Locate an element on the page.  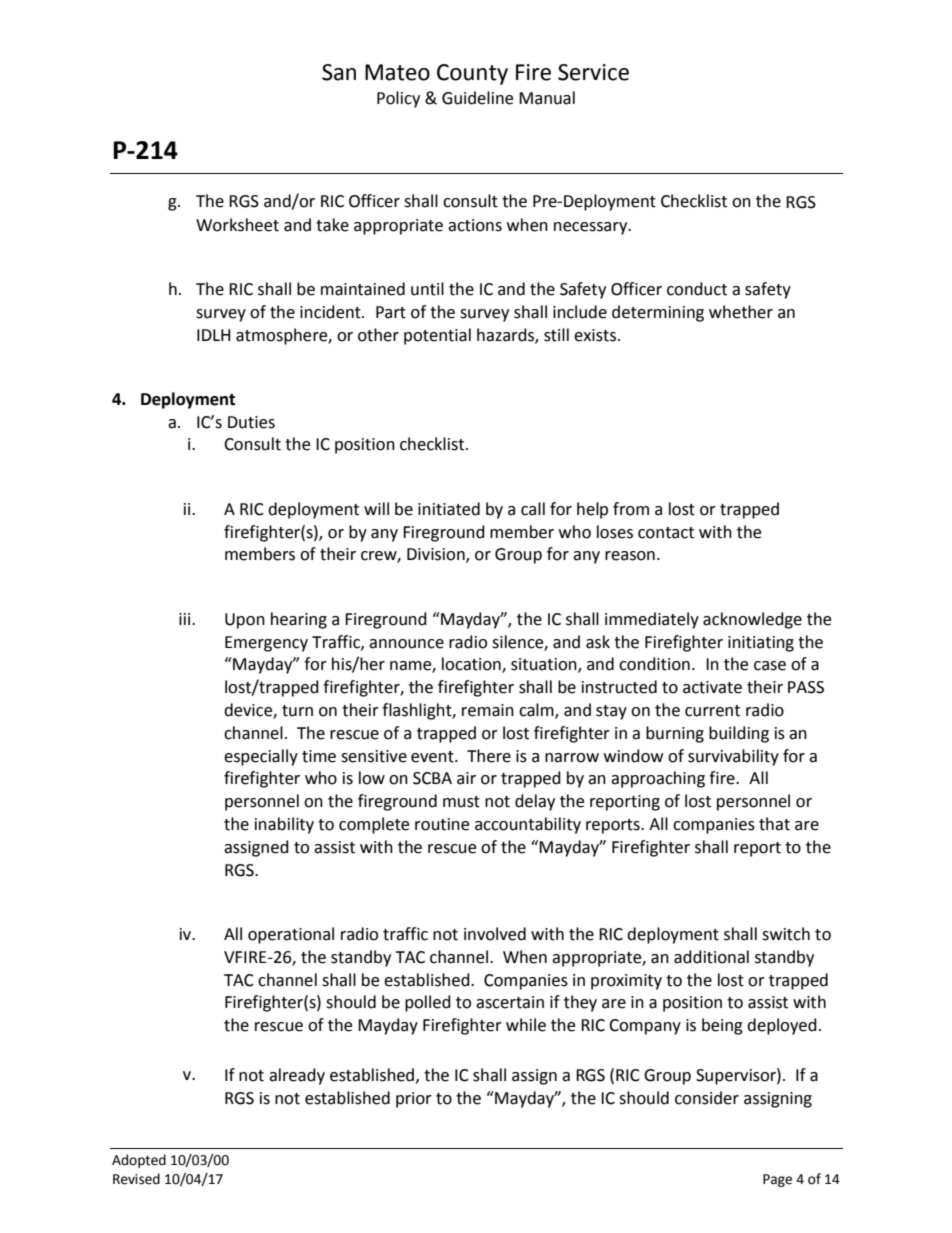
Guideline is located at coordinates (477, 98).
